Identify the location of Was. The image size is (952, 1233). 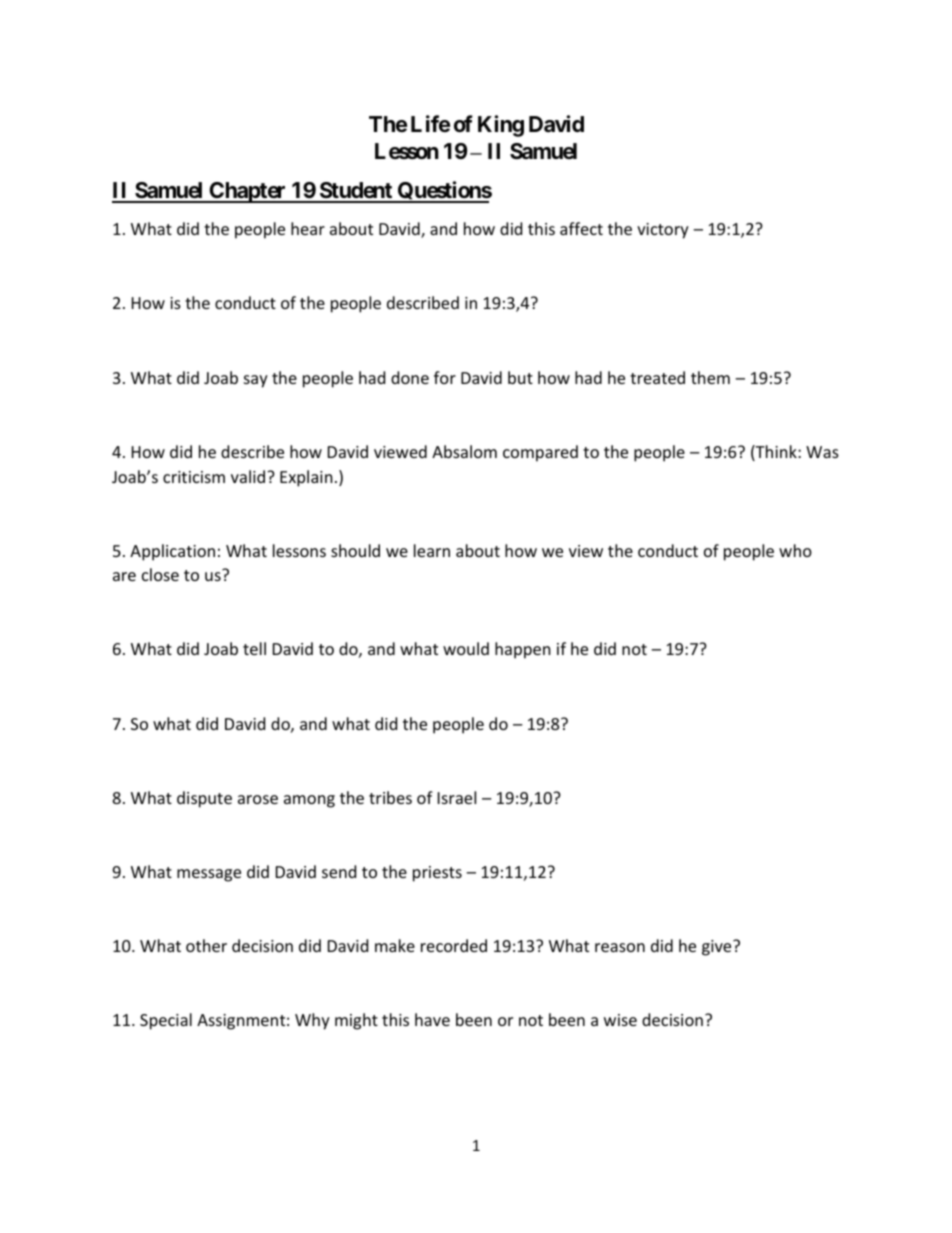
(822, 452).
